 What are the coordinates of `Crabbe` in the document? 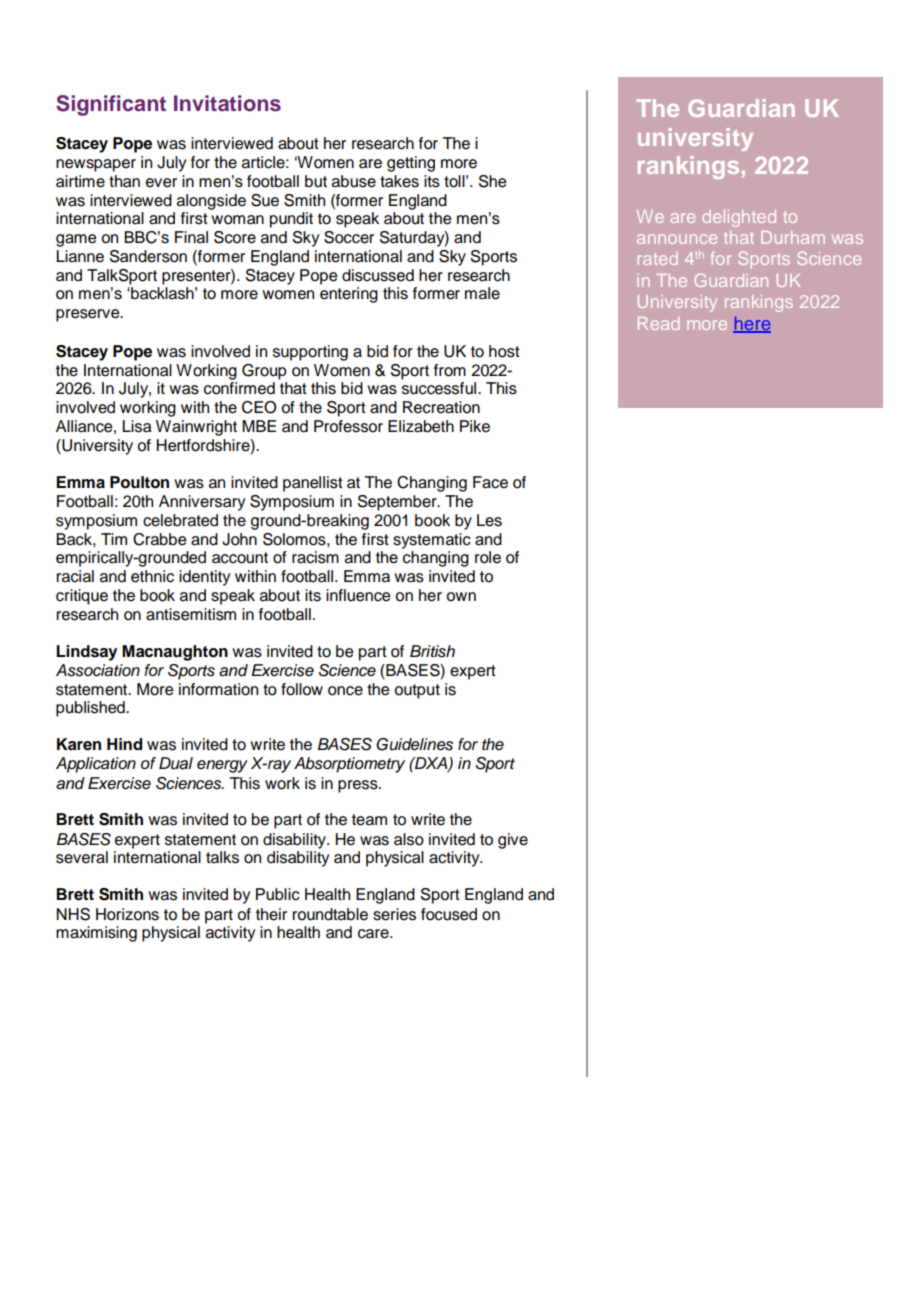 It's located at (160, 539).
